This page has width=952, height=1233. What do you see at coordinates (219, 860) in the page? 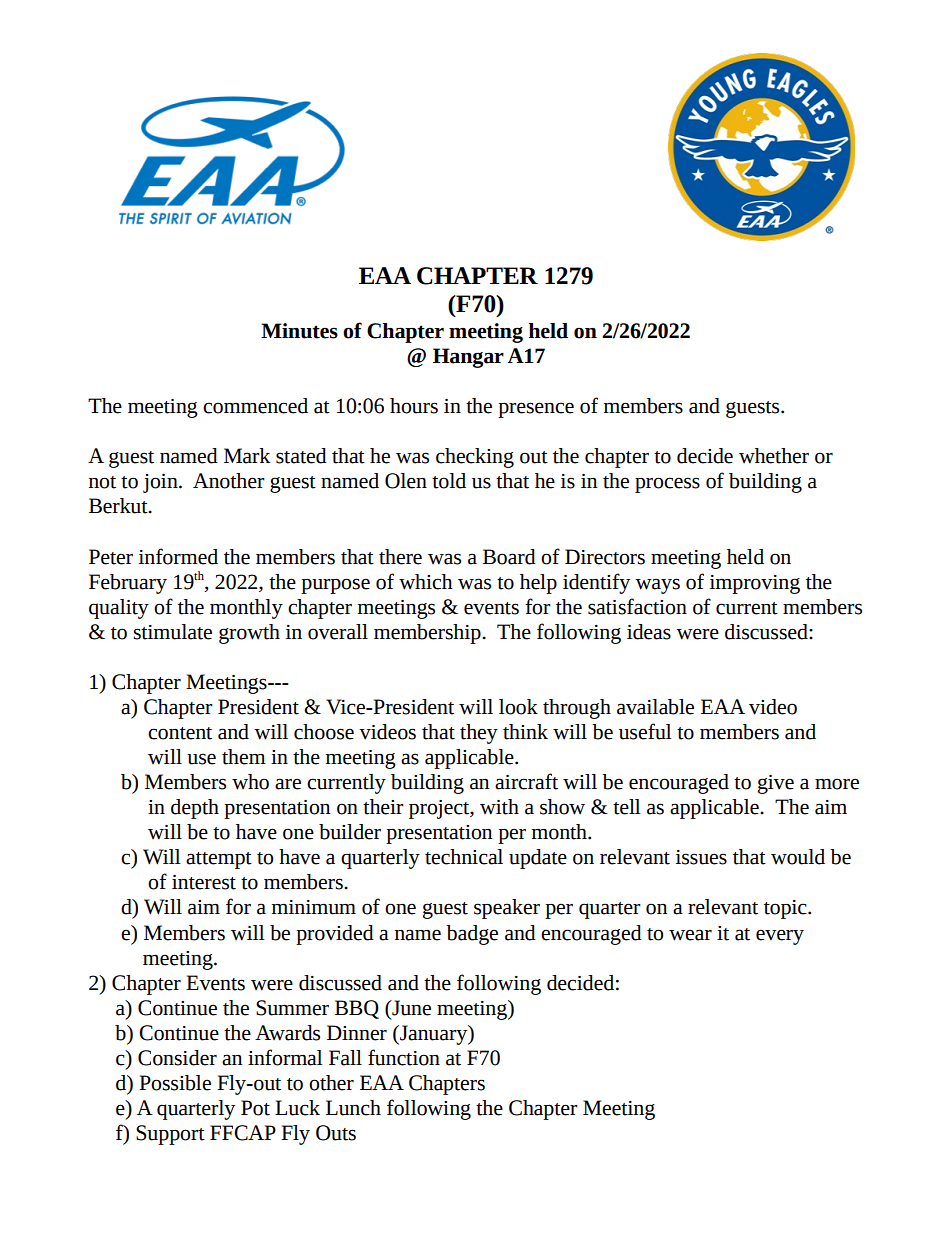
I see `attempt` at bounding box center [219, 860].
